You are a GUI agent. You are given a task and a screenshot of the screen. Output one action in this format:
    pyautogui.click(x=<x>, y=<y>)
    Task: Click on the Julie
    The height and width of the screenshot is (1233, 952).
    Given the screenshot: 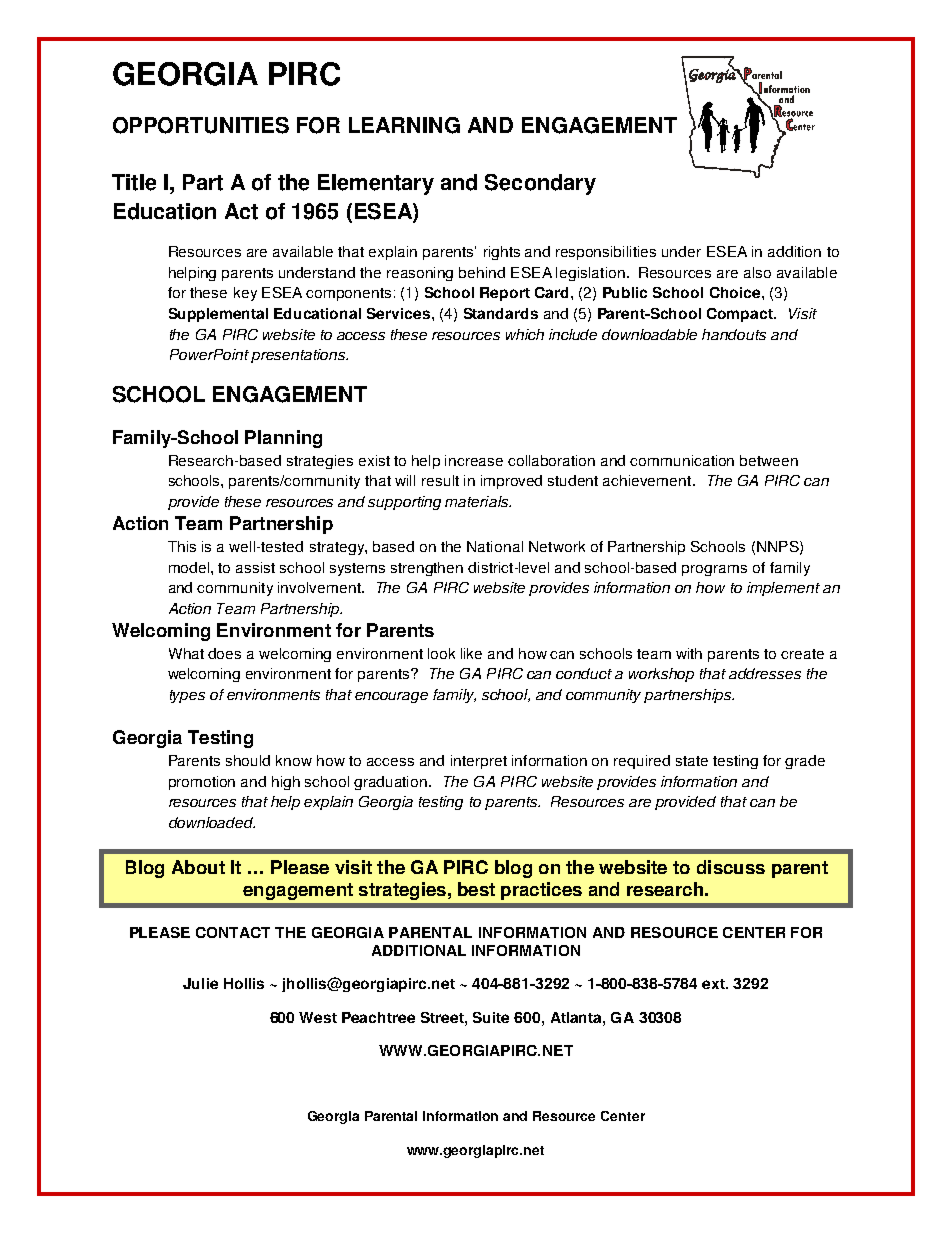 What is the action you would take?
    pyautogui.click(x=200, y=983)
